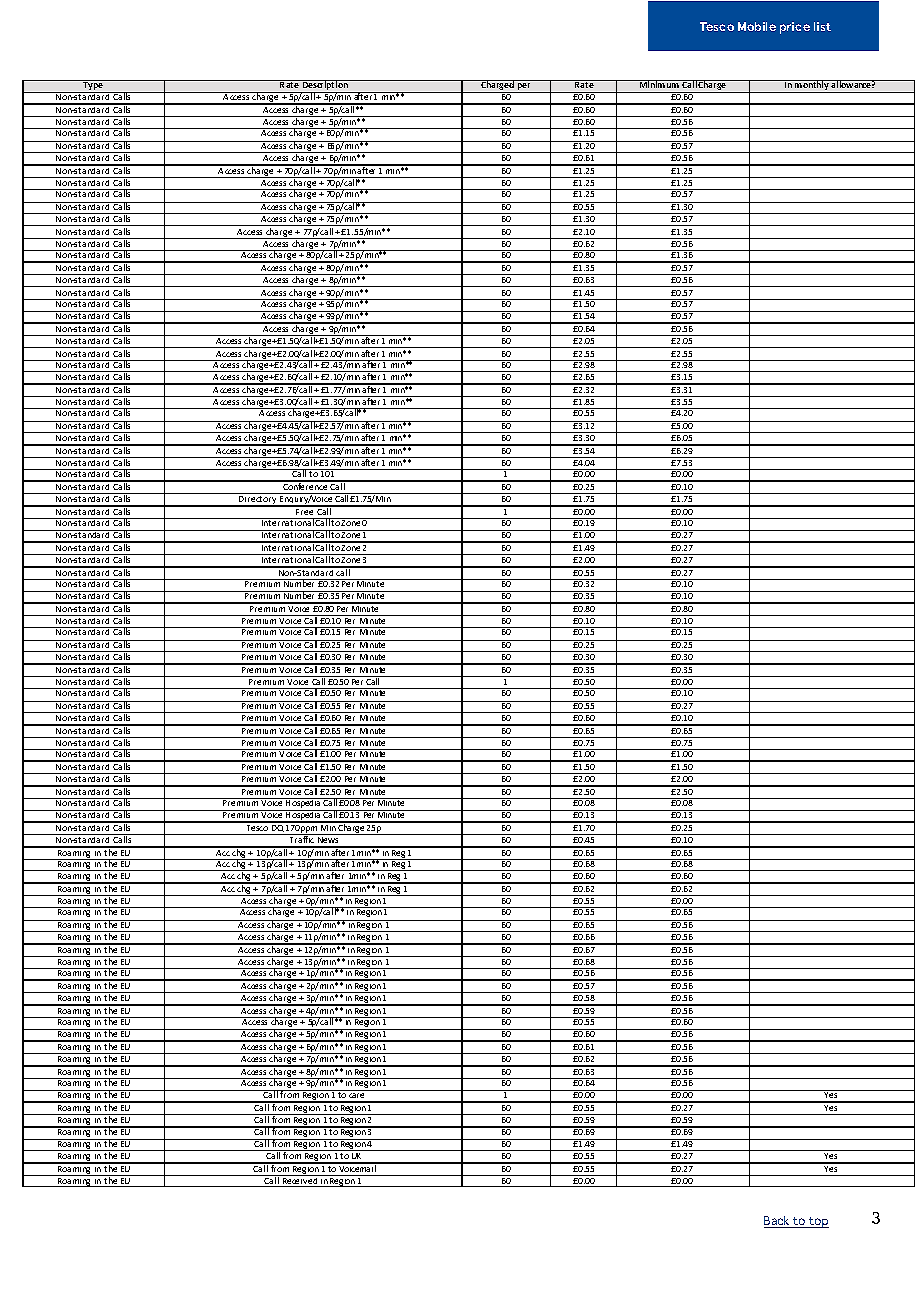 The height and width of the screenshot is (1308, 924). I want to click on Received, so click(300, 1182).
